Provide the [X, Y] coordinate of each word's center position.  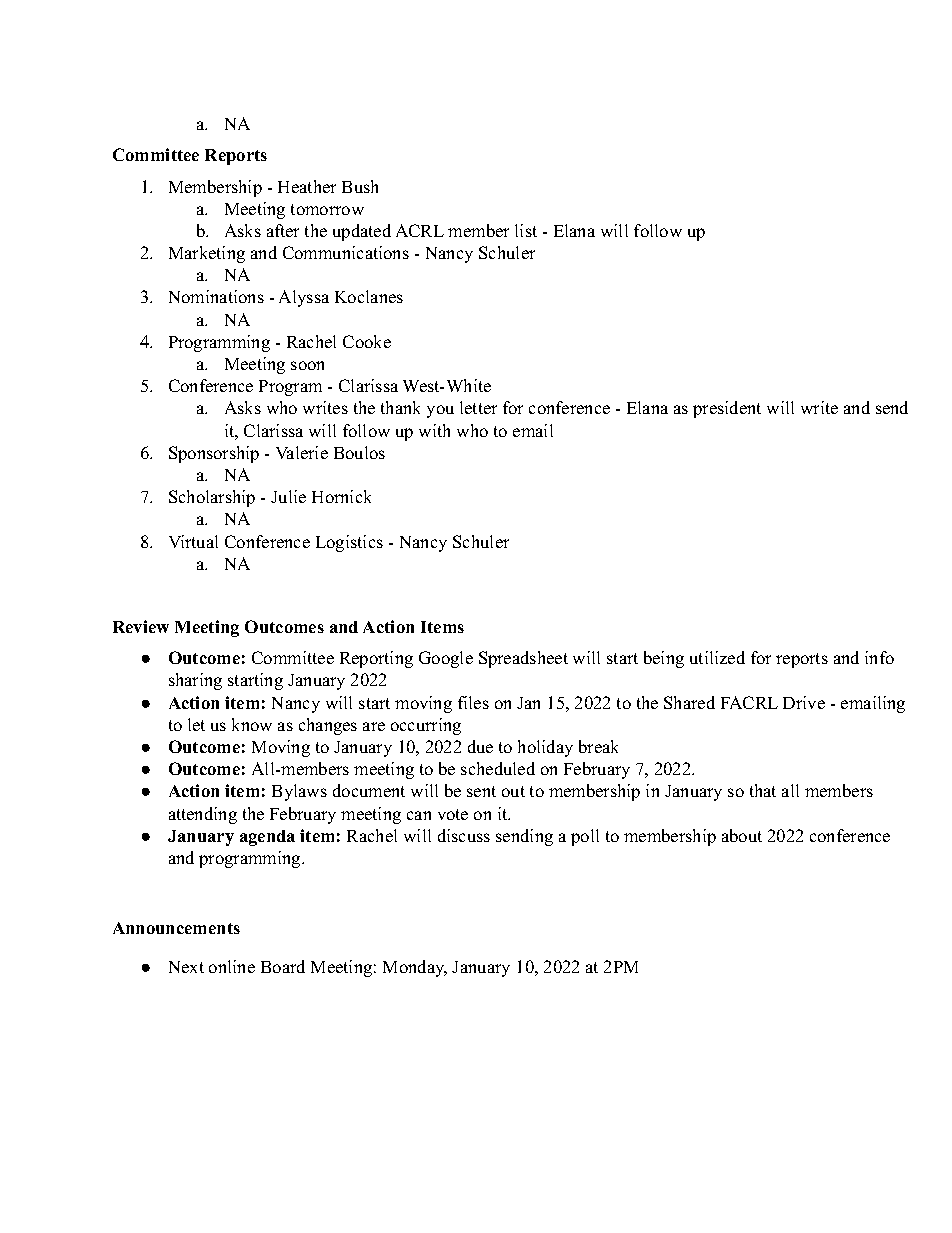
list [526, 230]
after [283, 230]
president [727, 409]
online [232, 966]
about [742, 835]
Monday [415, 968]
